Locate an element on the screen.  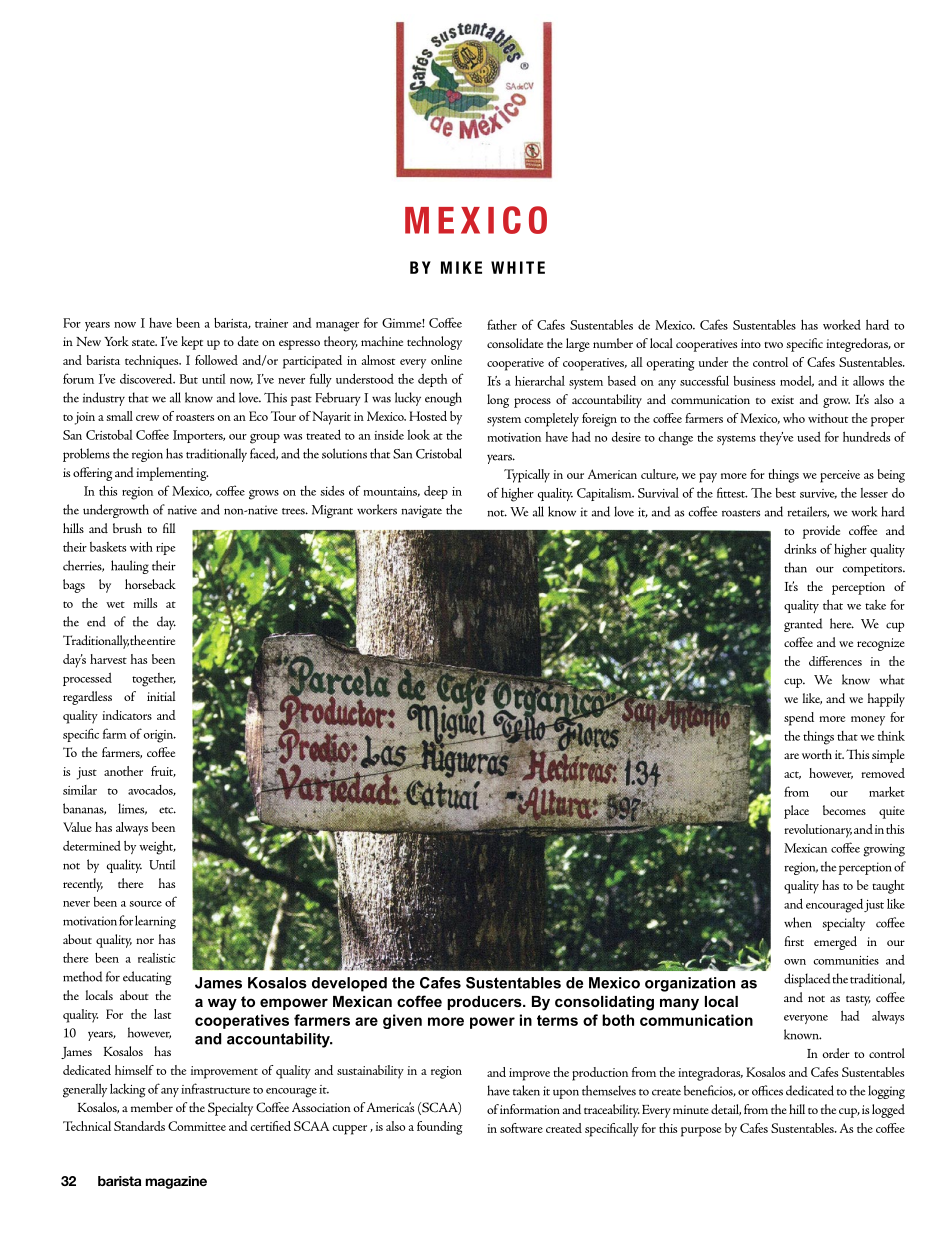
magazine is located at coordinates (176, 1182).
